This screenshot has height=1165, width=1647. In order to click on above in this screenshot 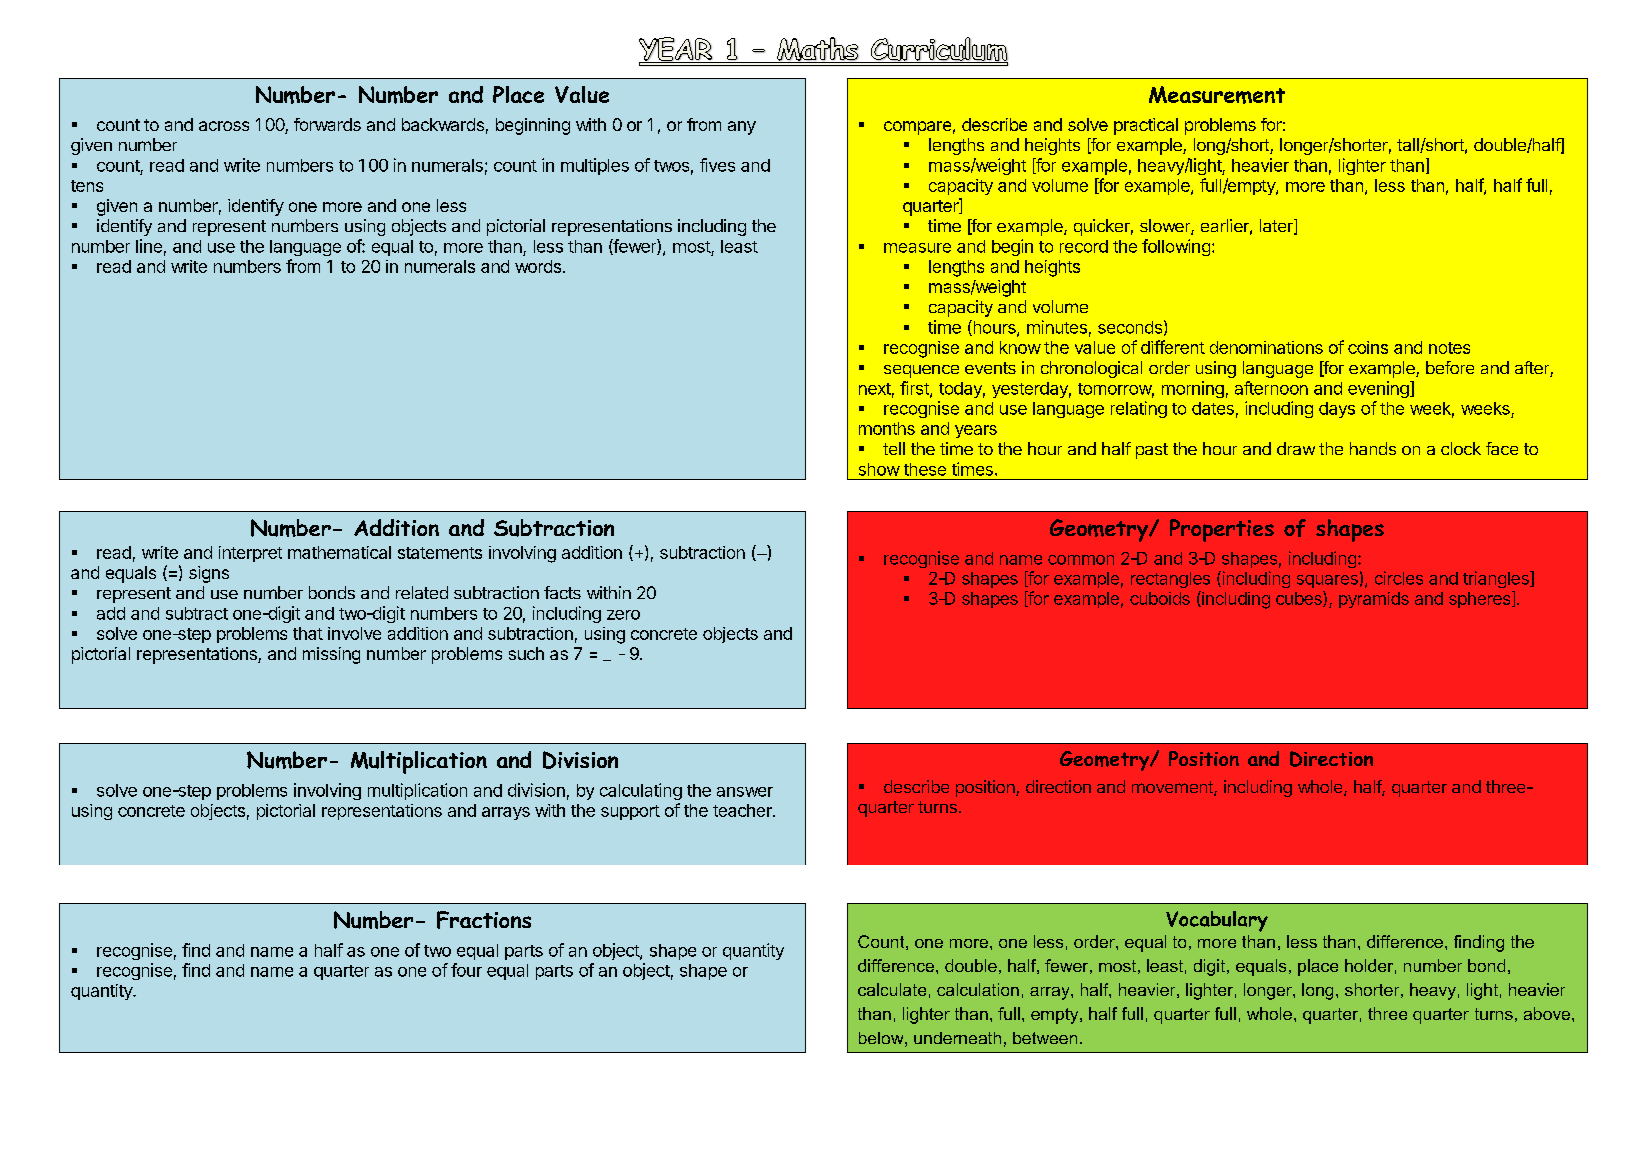, I will do `click(1547, 1013)`.
